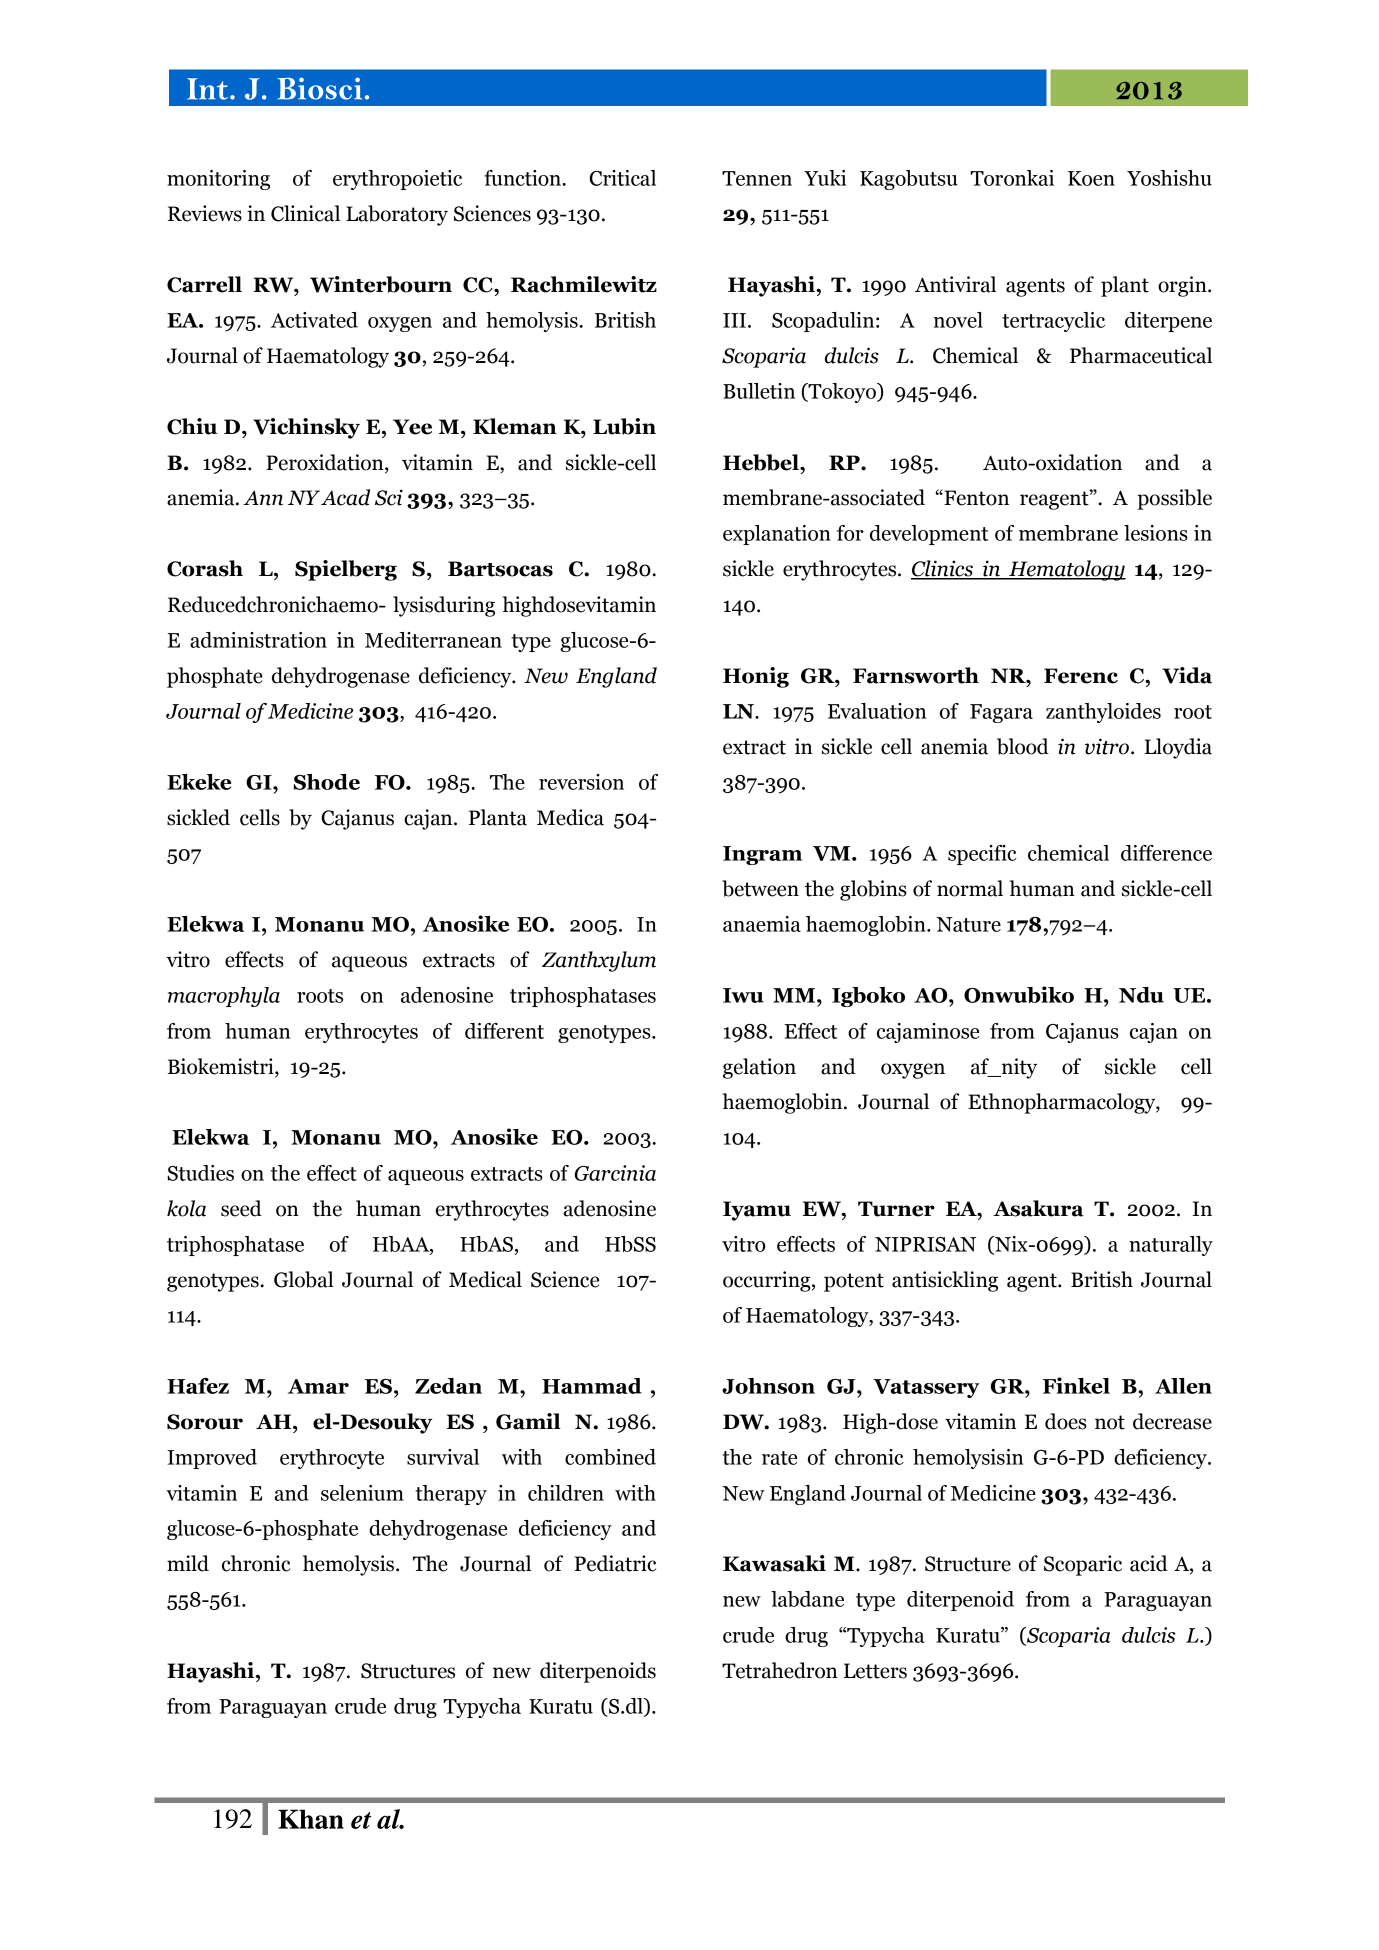  I want to click on Clinical, so click(305, 213).
